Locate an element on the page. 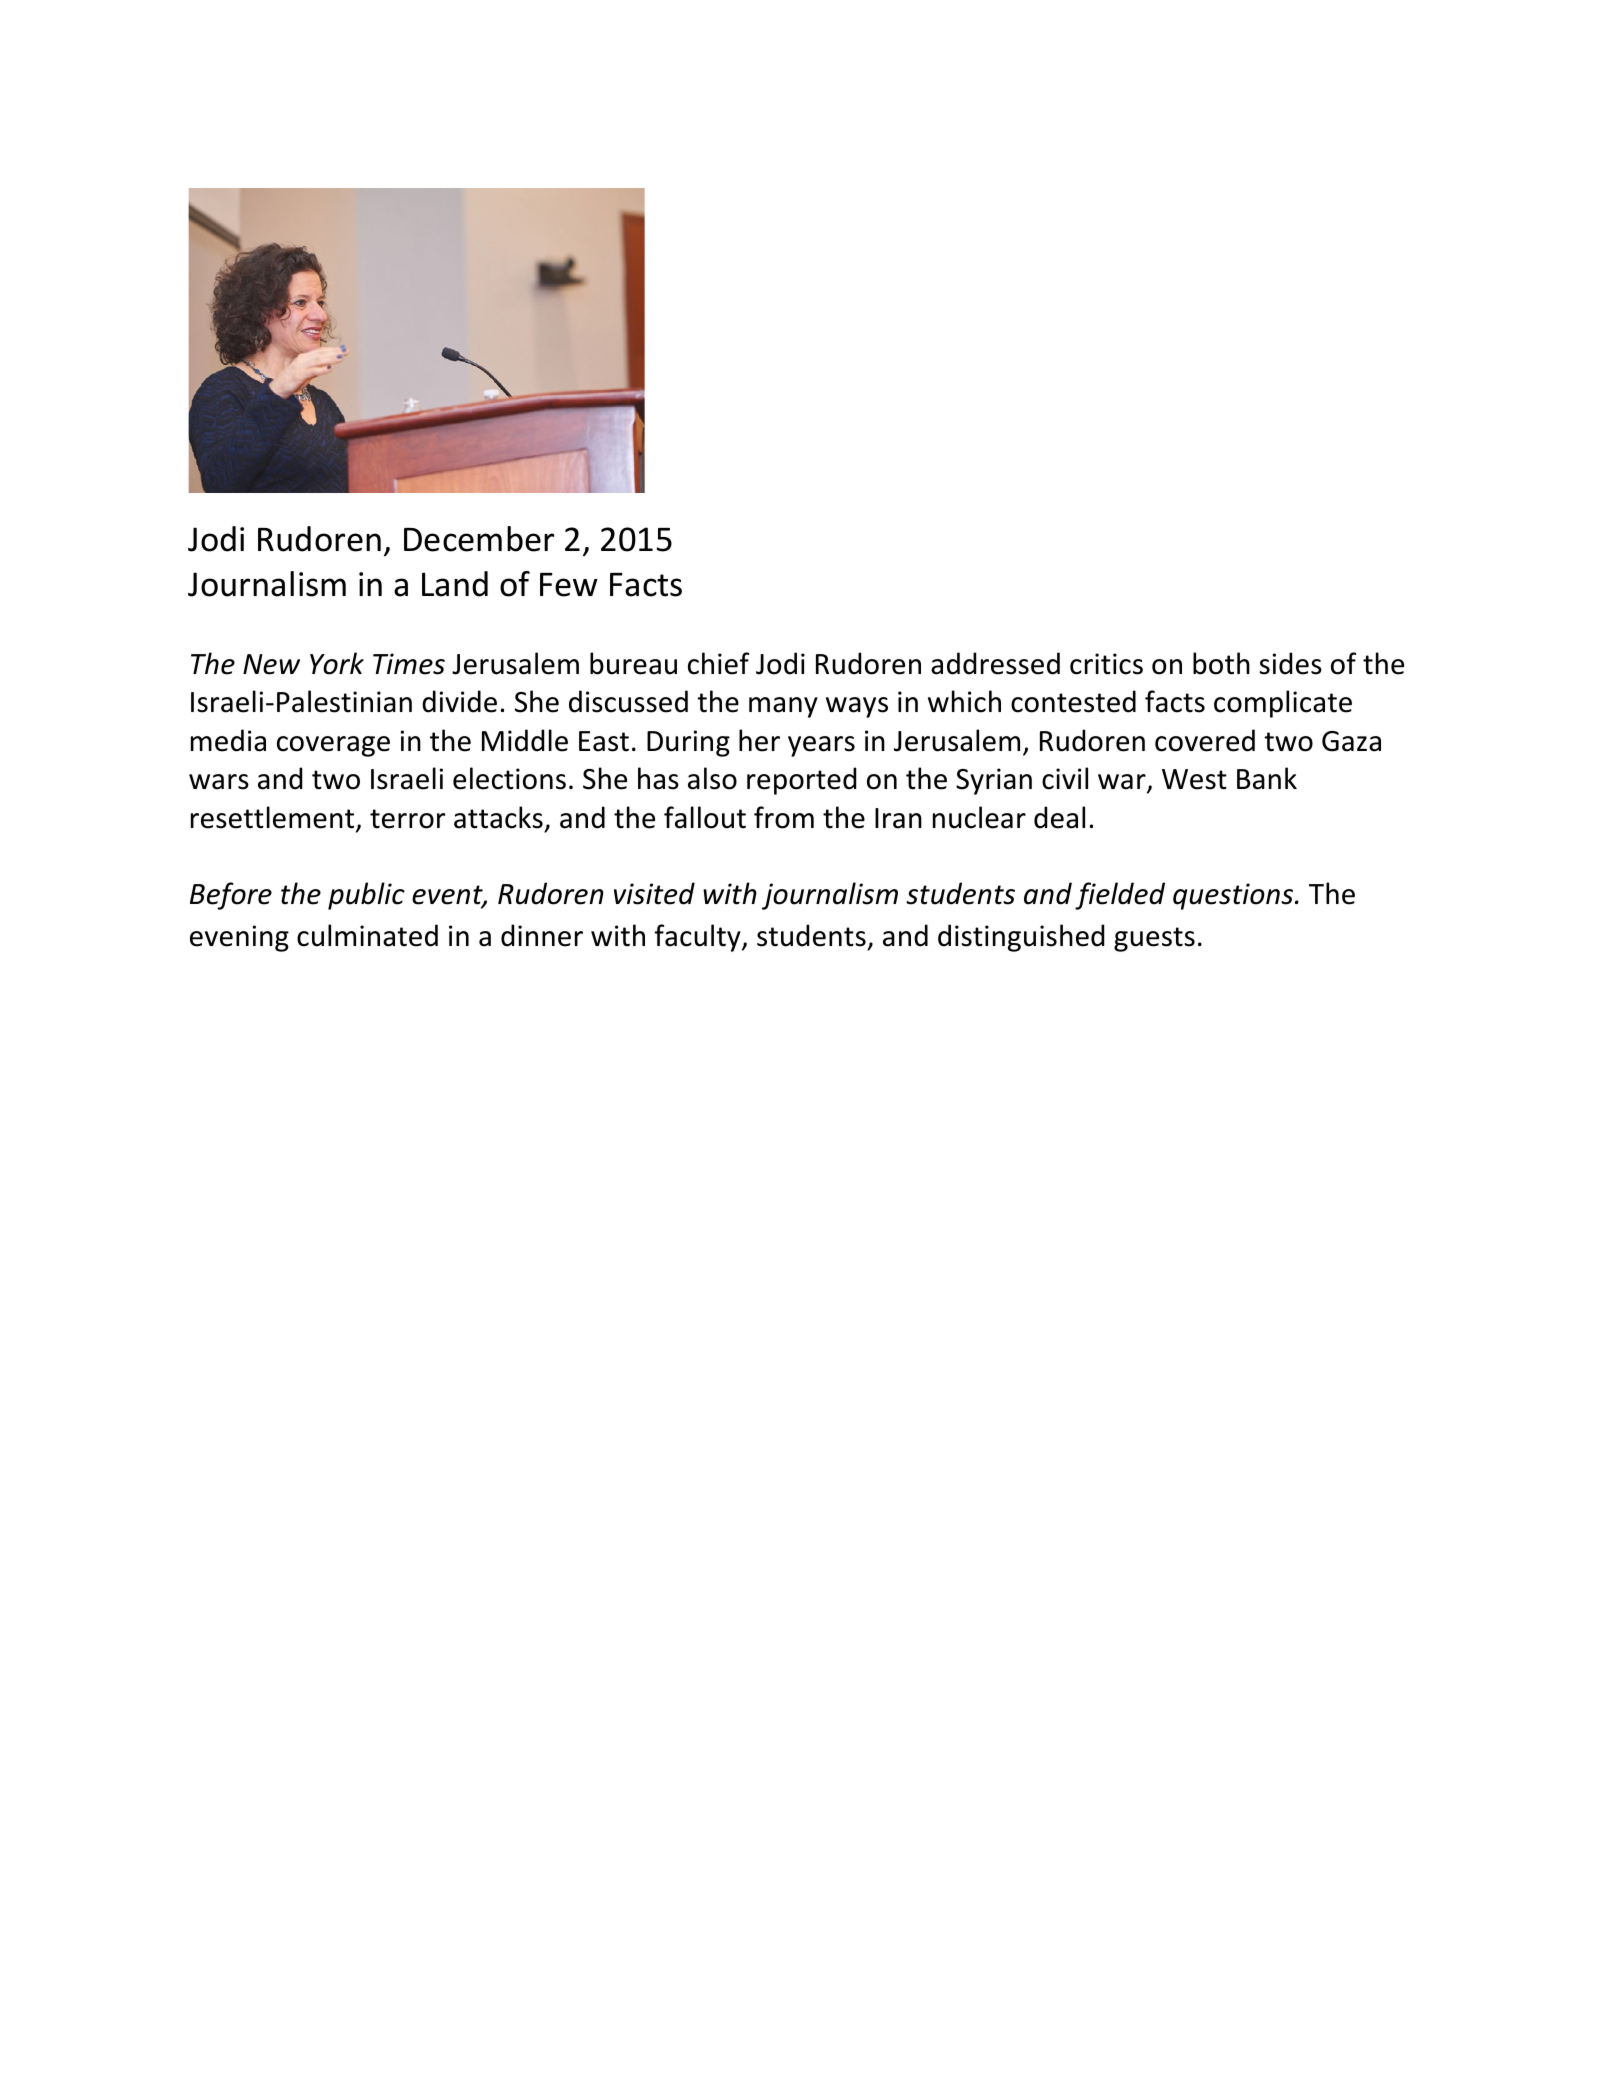 The image size is (1604, 2076). faculty is located at coordinates (699, 938).
